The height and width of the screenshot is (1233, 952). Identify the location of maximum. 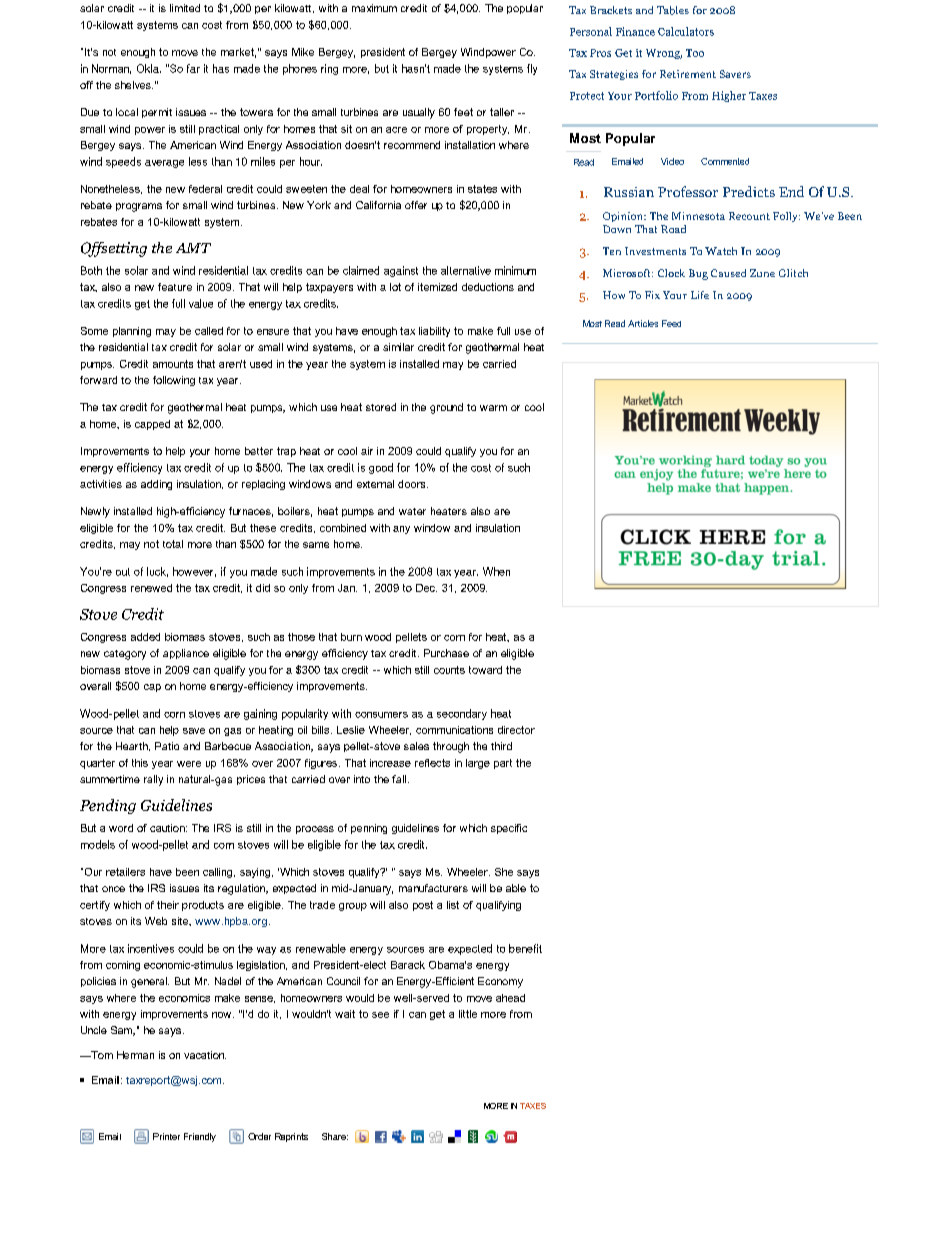
(374, 8).
